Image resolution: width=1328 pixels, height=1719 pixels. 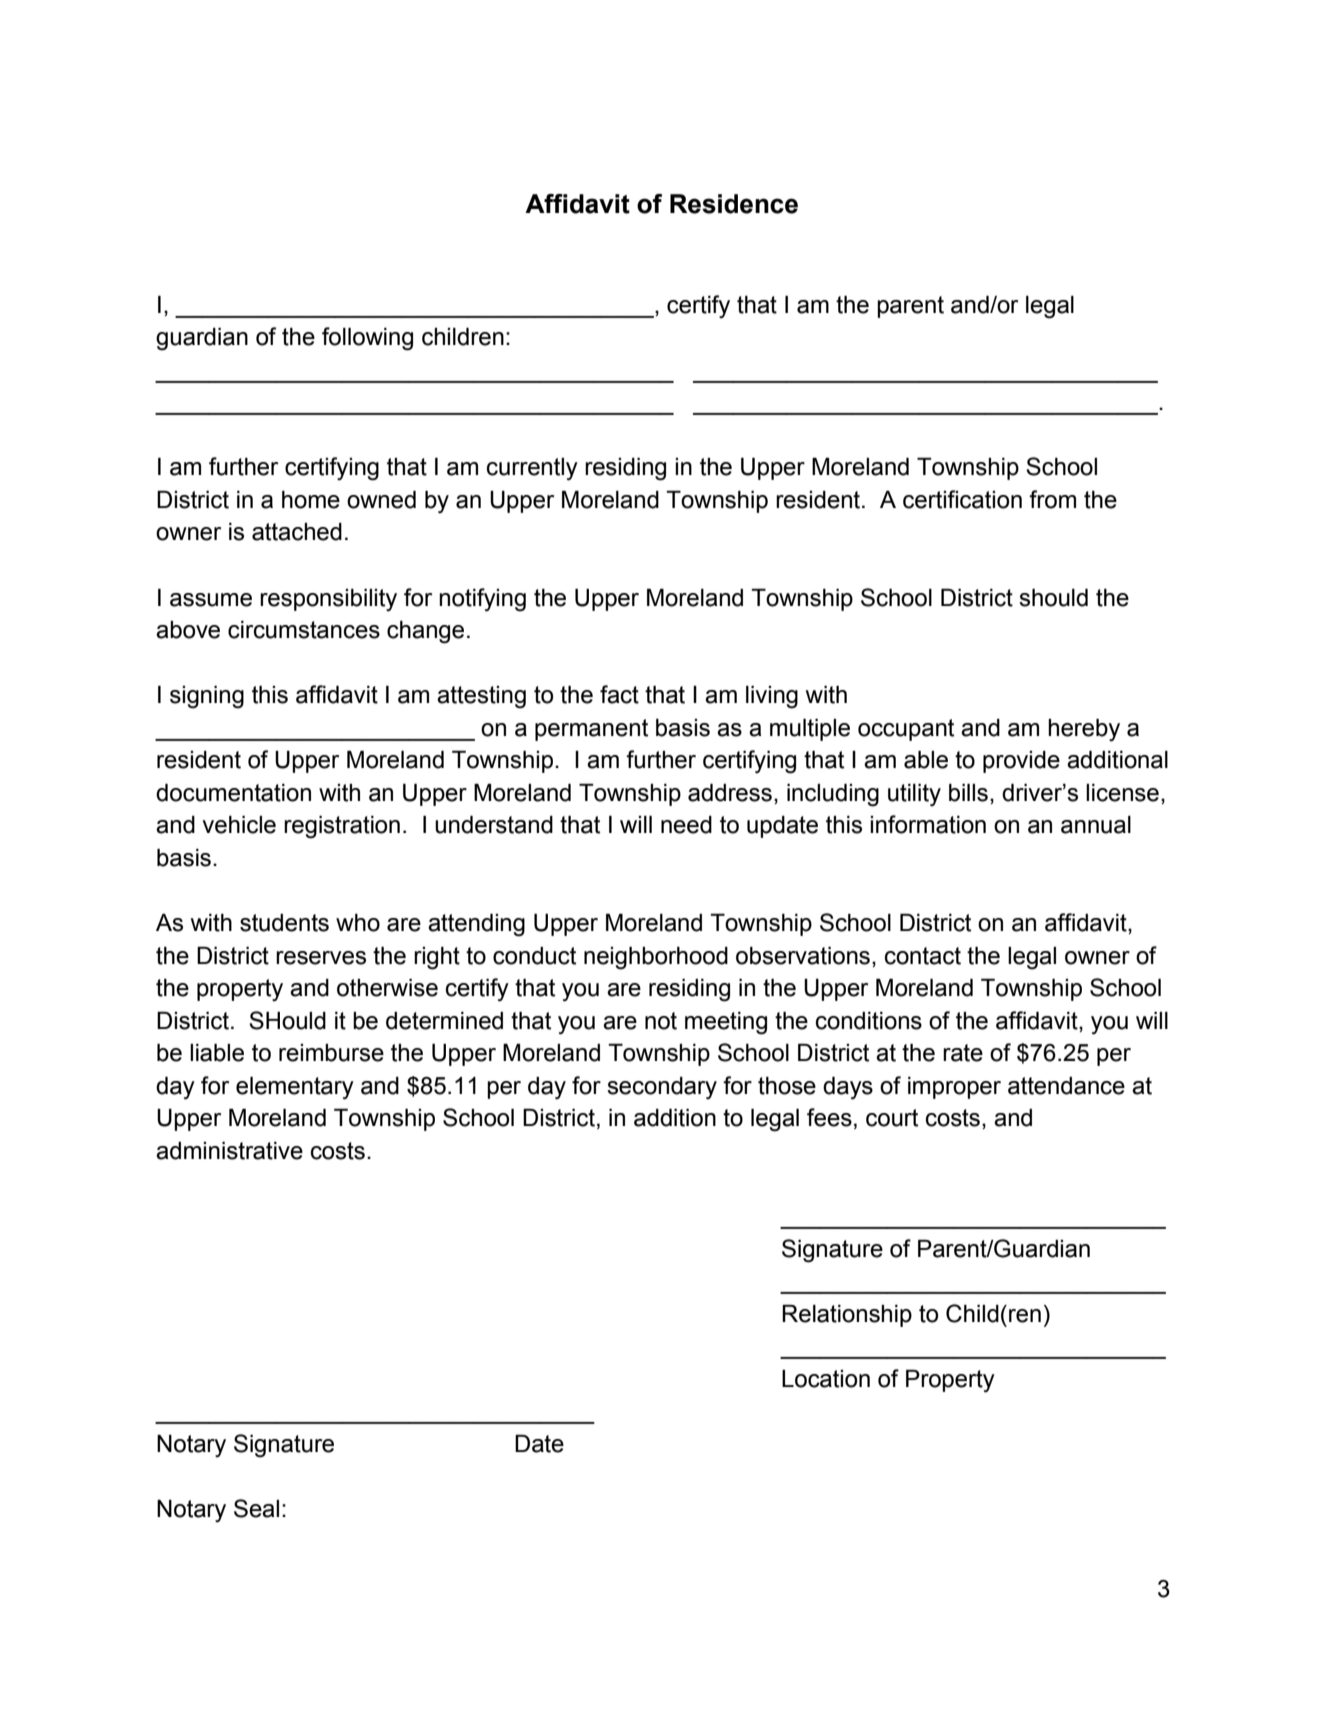 I want to click on administrative, so click(x=229, y=1151).
